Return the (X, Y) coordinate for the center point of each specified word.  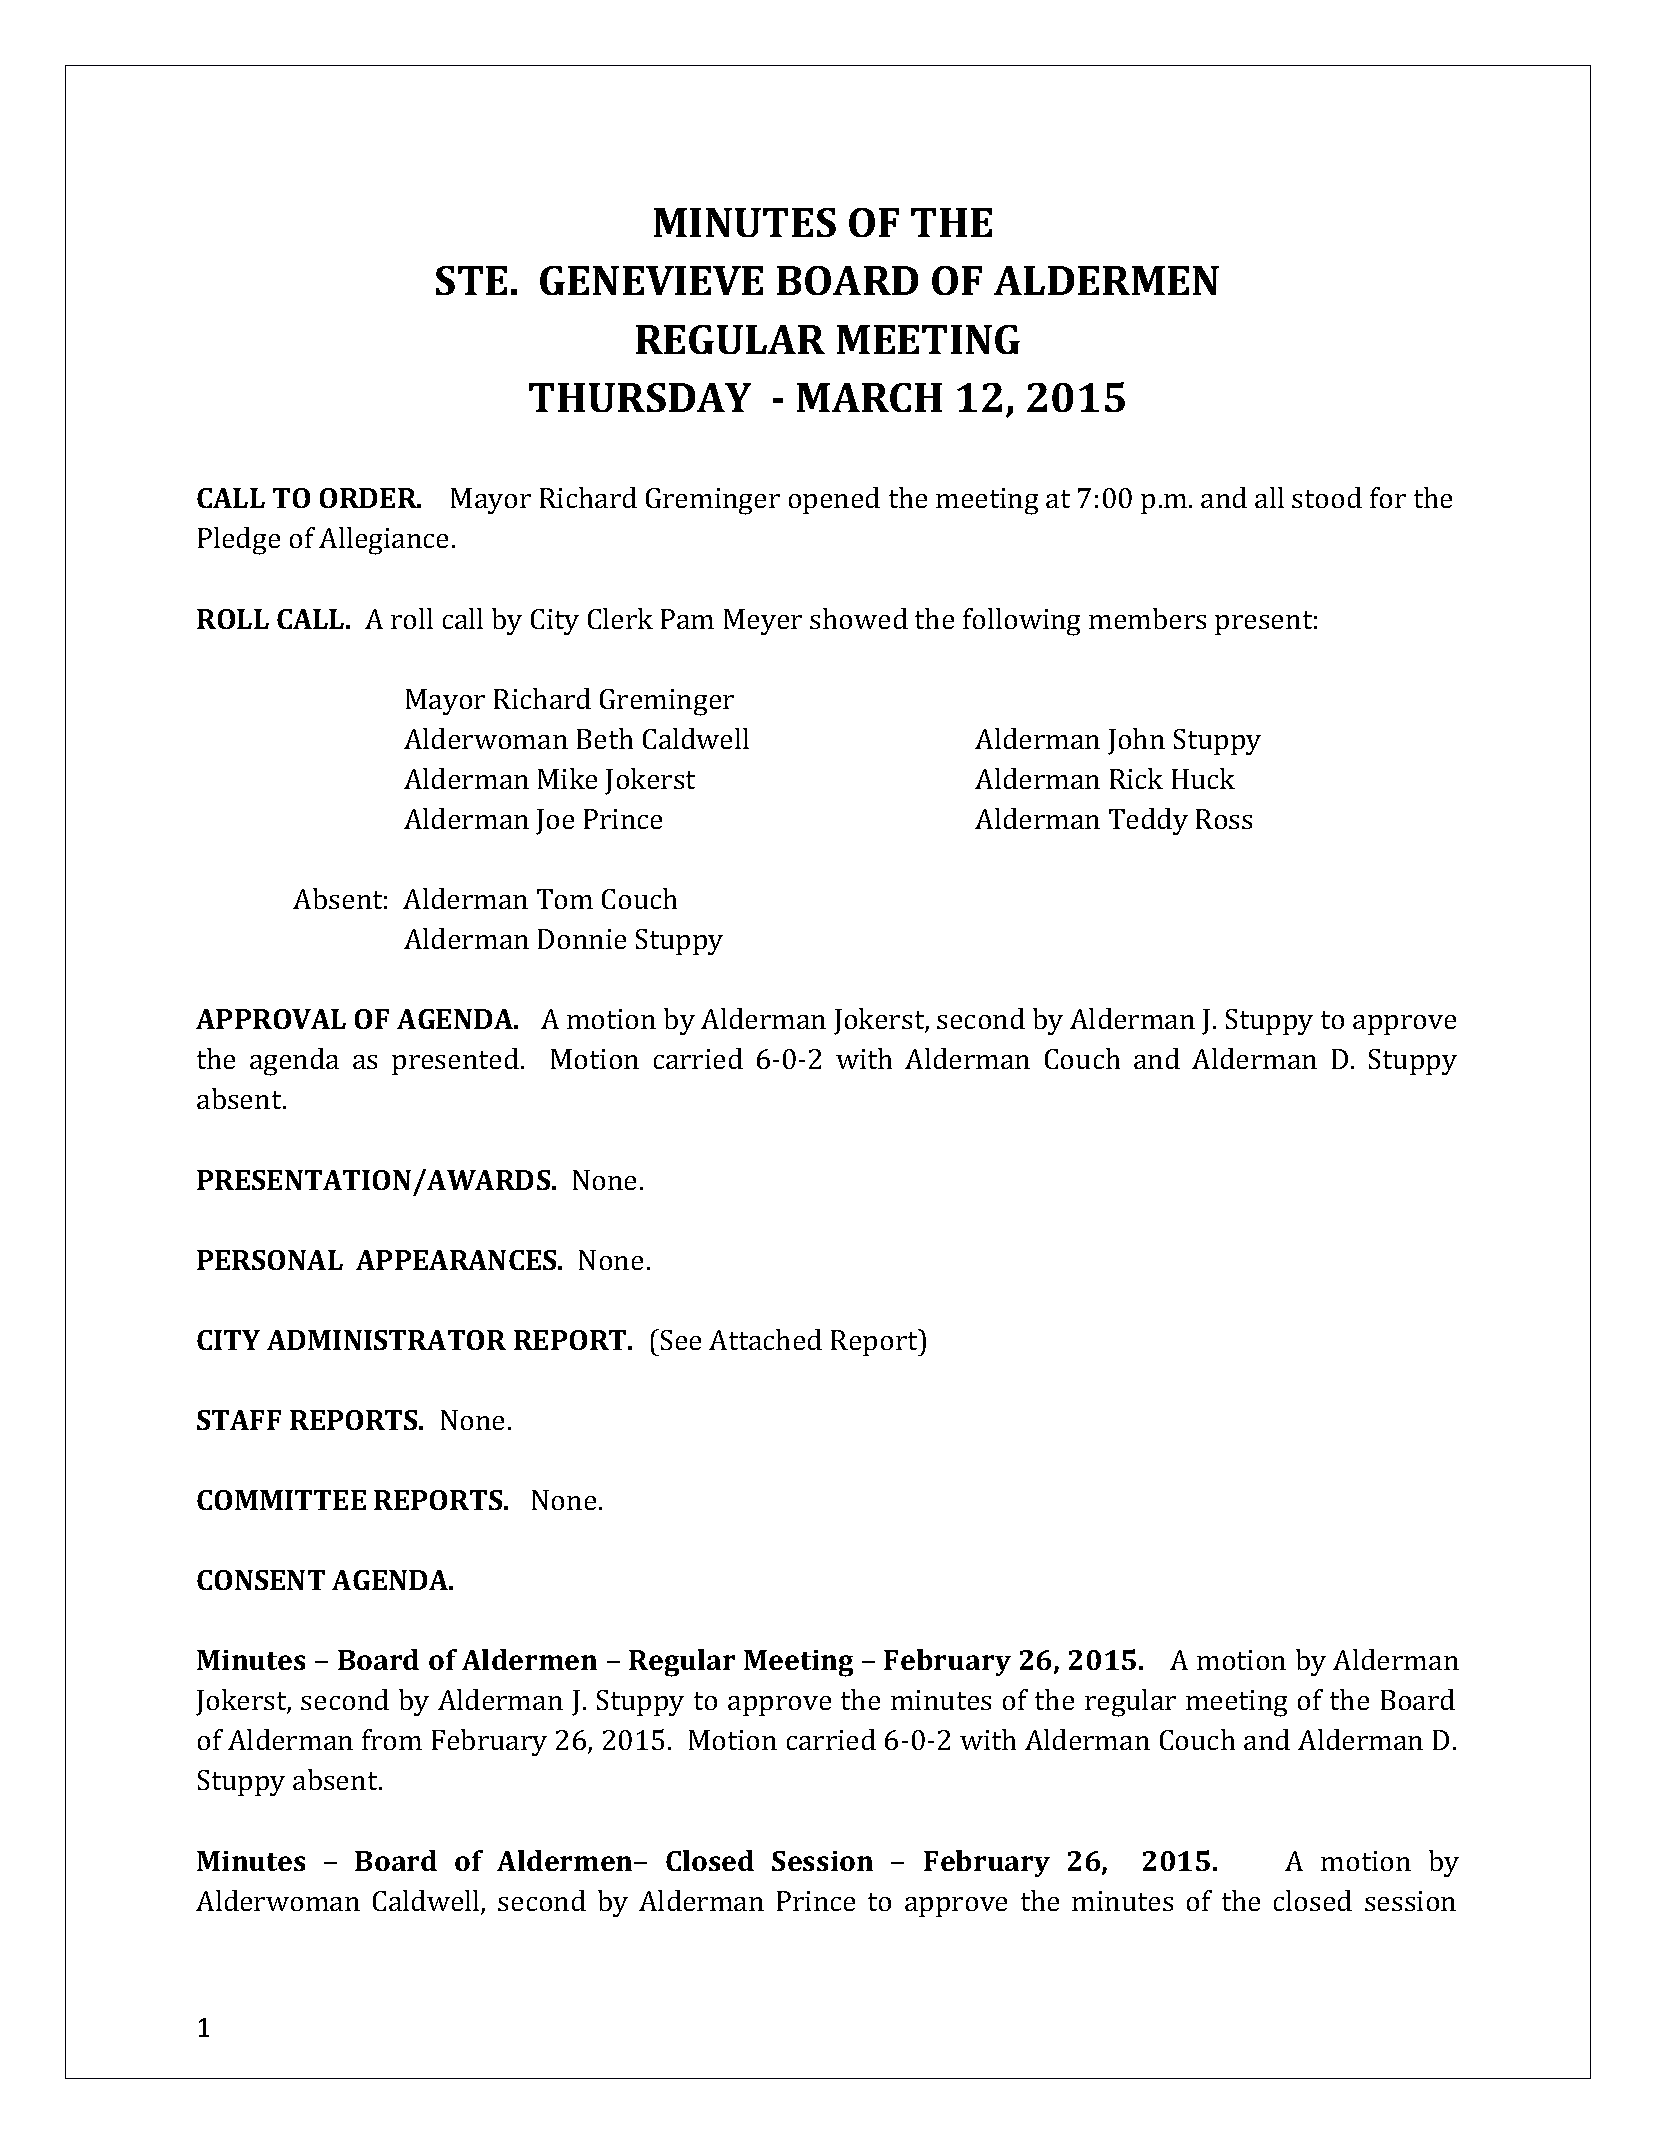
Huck (1203, 778)
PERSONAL (270, 1260)
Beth (605, 738)
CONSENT (261, 1580)
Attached (765, 1339)
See (681, 1340)
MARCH (869, 397)
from (392, 1739)
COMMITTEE (281, 1500)
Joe (555, 822)
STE (471, 280)
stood (1327, 497)
